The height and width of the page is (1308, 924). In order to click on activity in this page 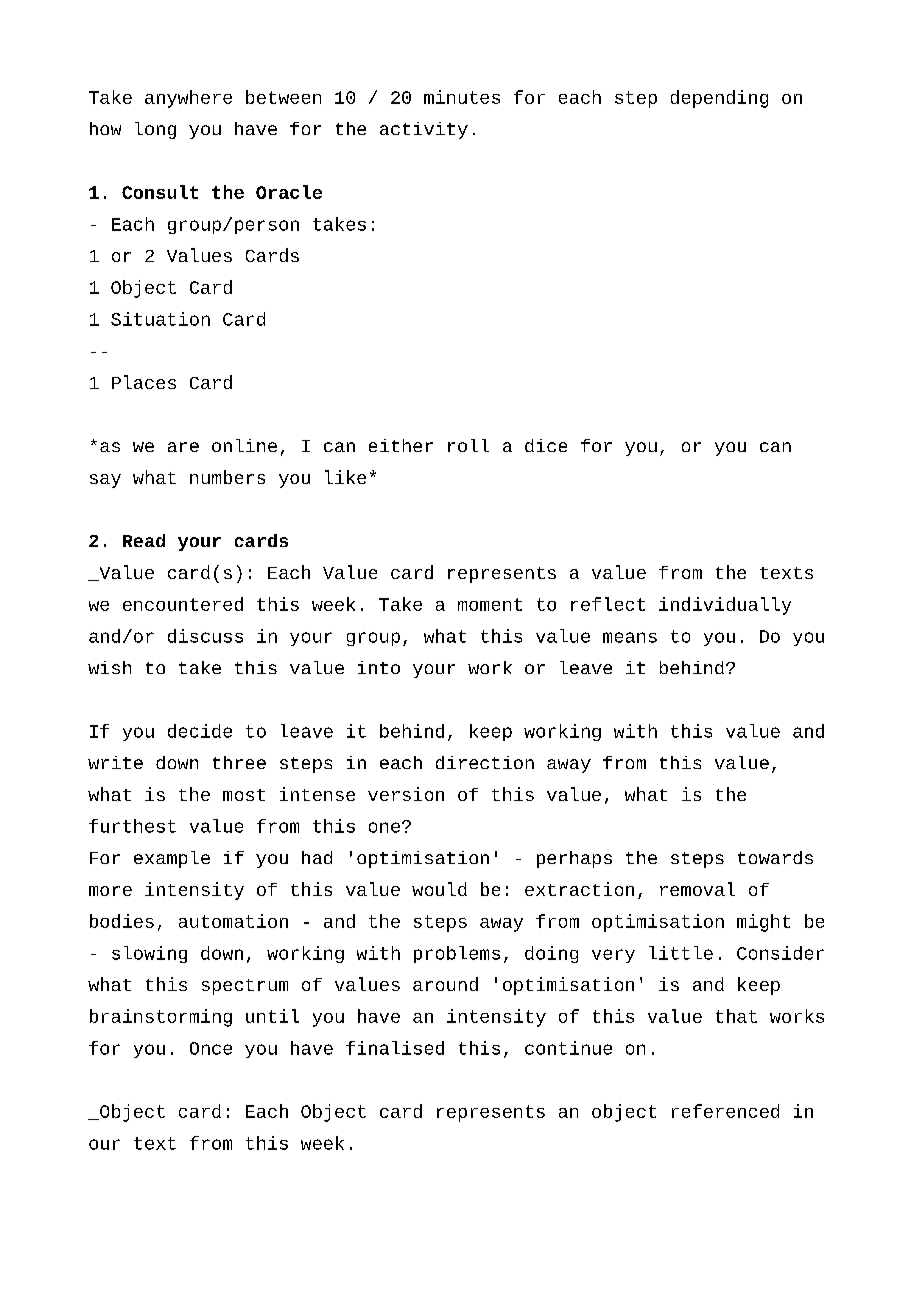, I will do `click(424, 130)`.
